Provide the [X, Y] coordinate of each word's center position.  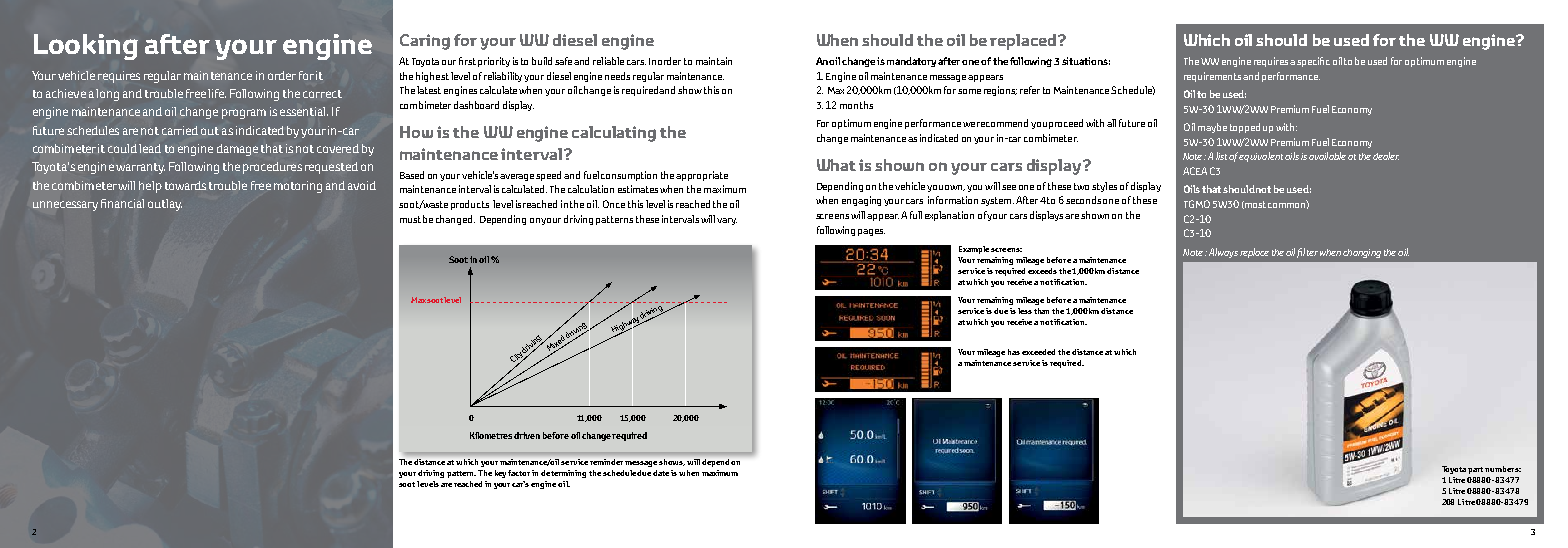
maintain [714, 61]
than [1041, 311]
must [410, 219]
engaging [861, 201]
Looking [86, 47]
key [502, 474]
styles [1104, 187]
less [1025, 311]
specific [1313, 62]
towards [185, 185]
